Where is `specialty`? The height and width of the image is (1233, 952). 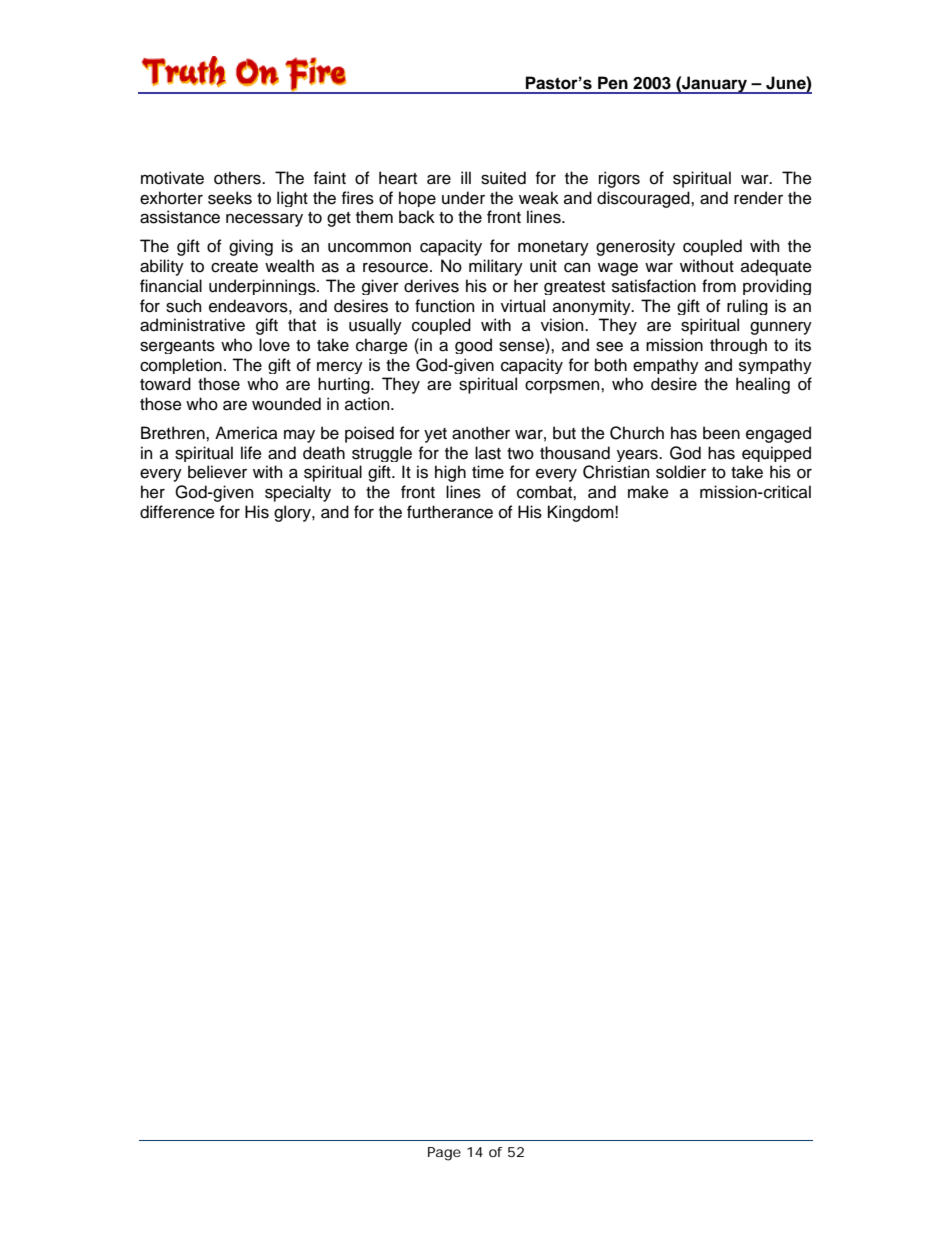 specialty is located at coordinates (298, 493).
